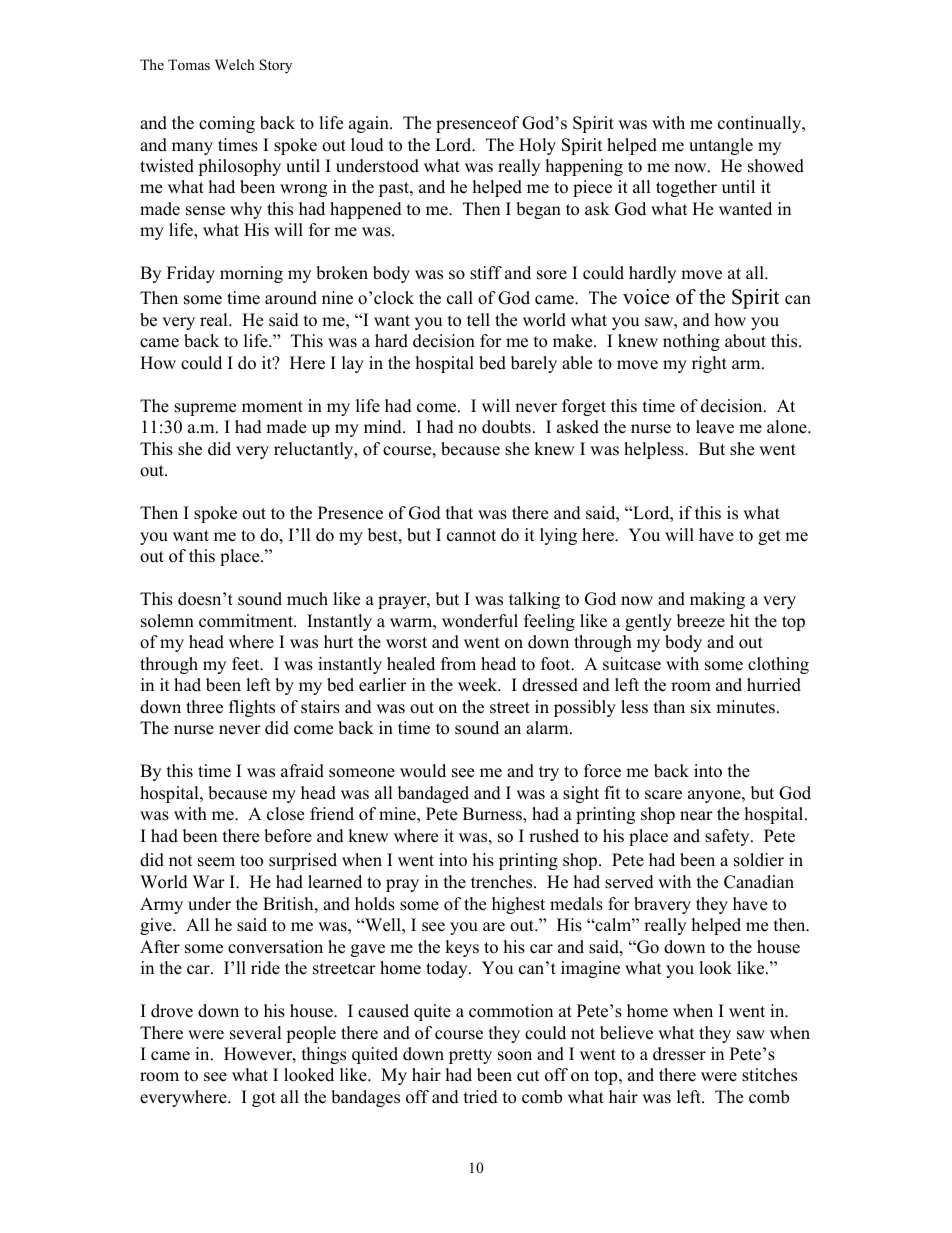 The width and height of the screenshot is (952, 1233). Describe the element at coordinates (480, 621) in the screenshot. I see `wonderful` at that location.
